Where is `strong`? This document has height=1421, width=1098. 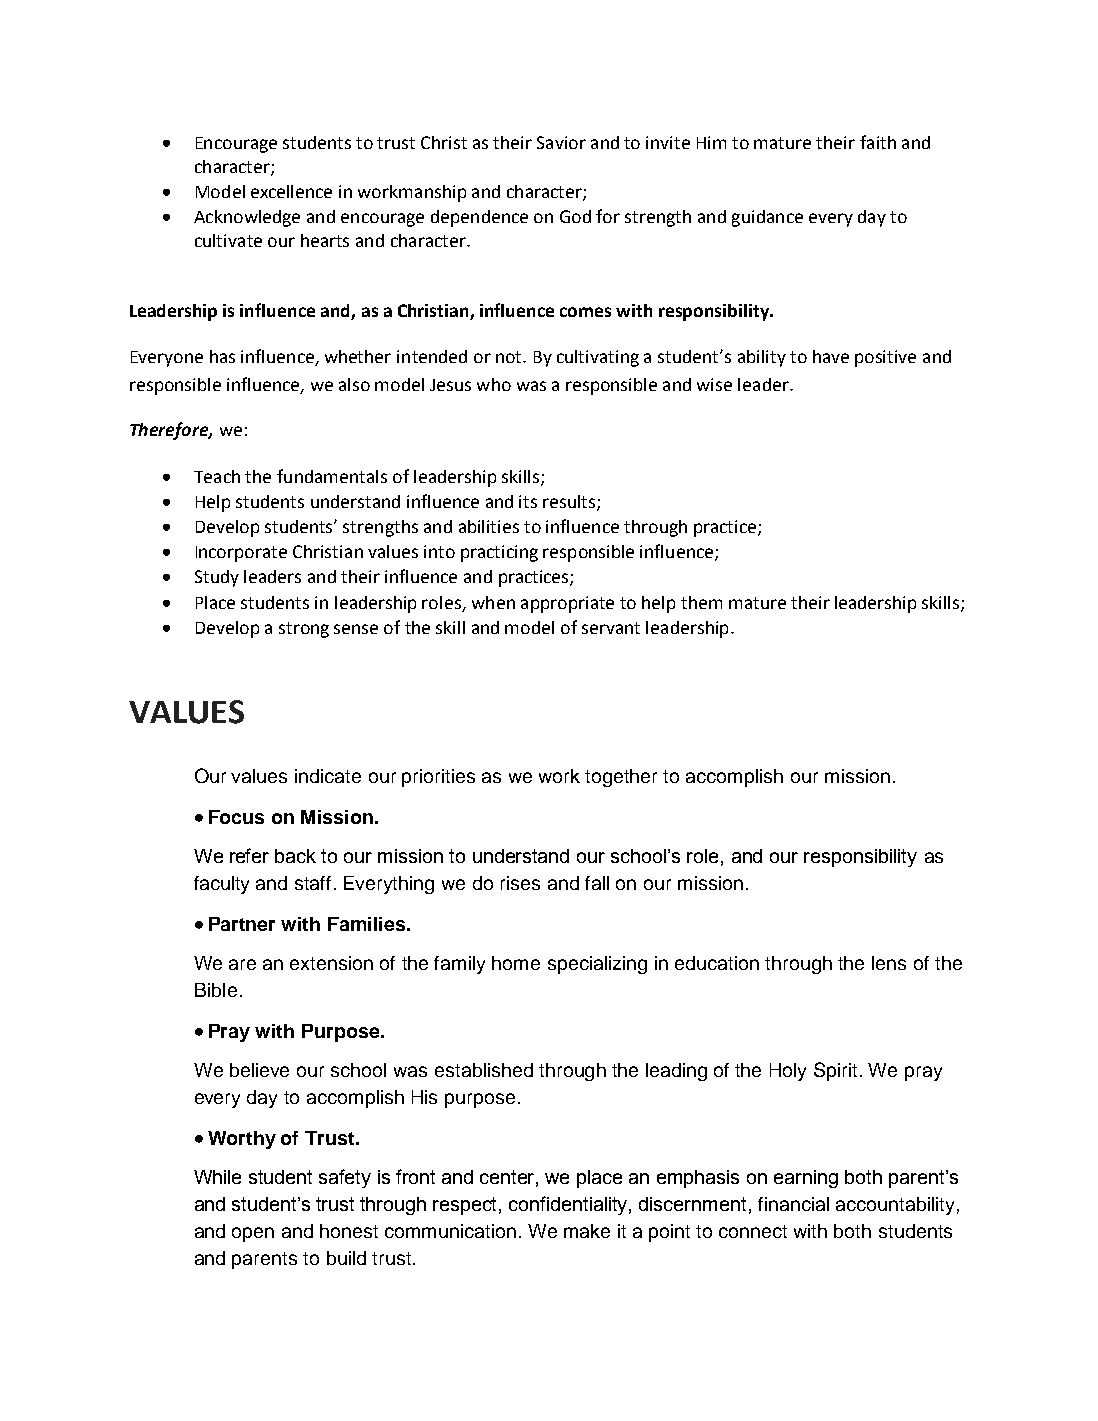 strong is located at coordinates (304, 630).
